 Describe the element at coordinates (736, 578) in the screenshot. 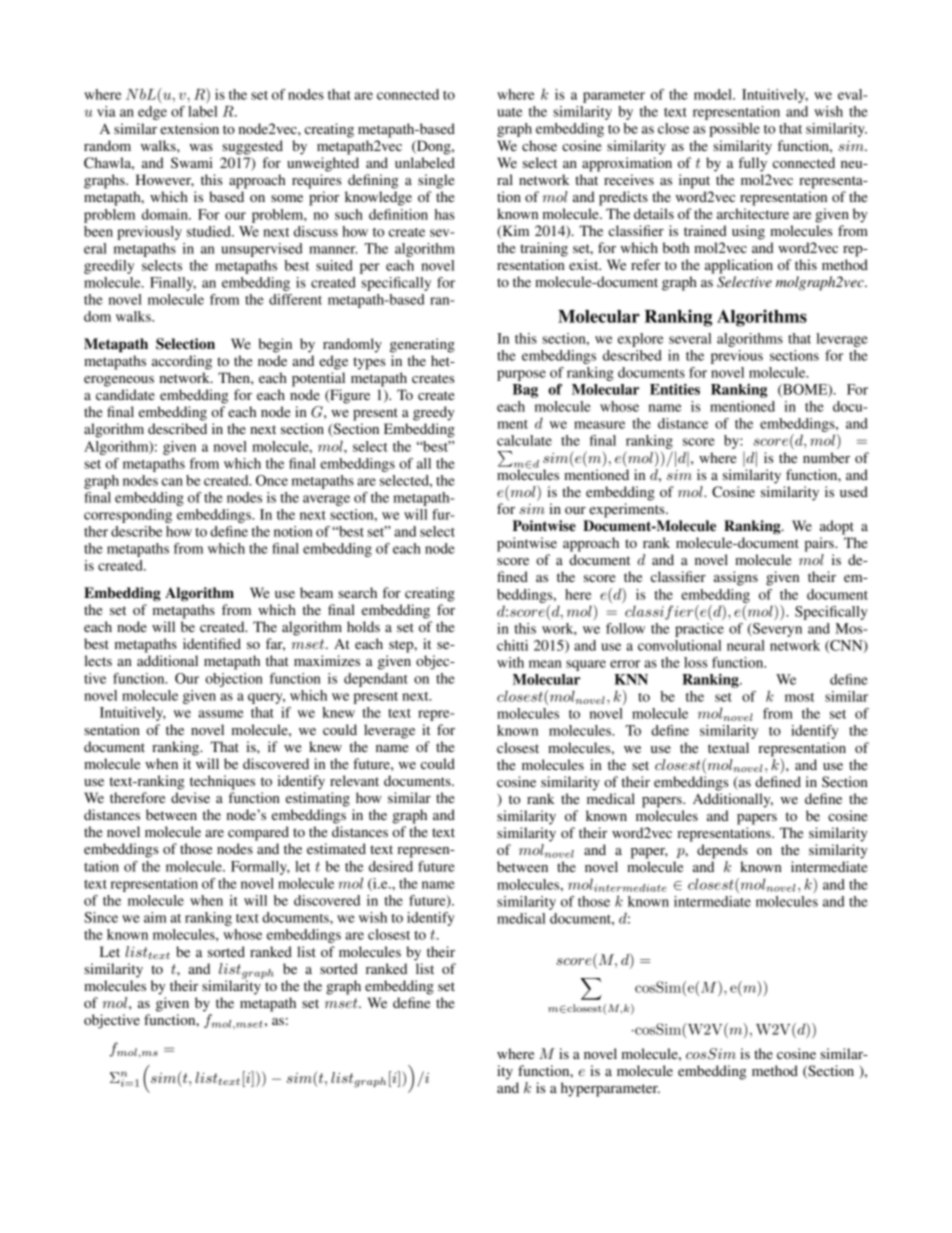

I see `assigns` at that location.
